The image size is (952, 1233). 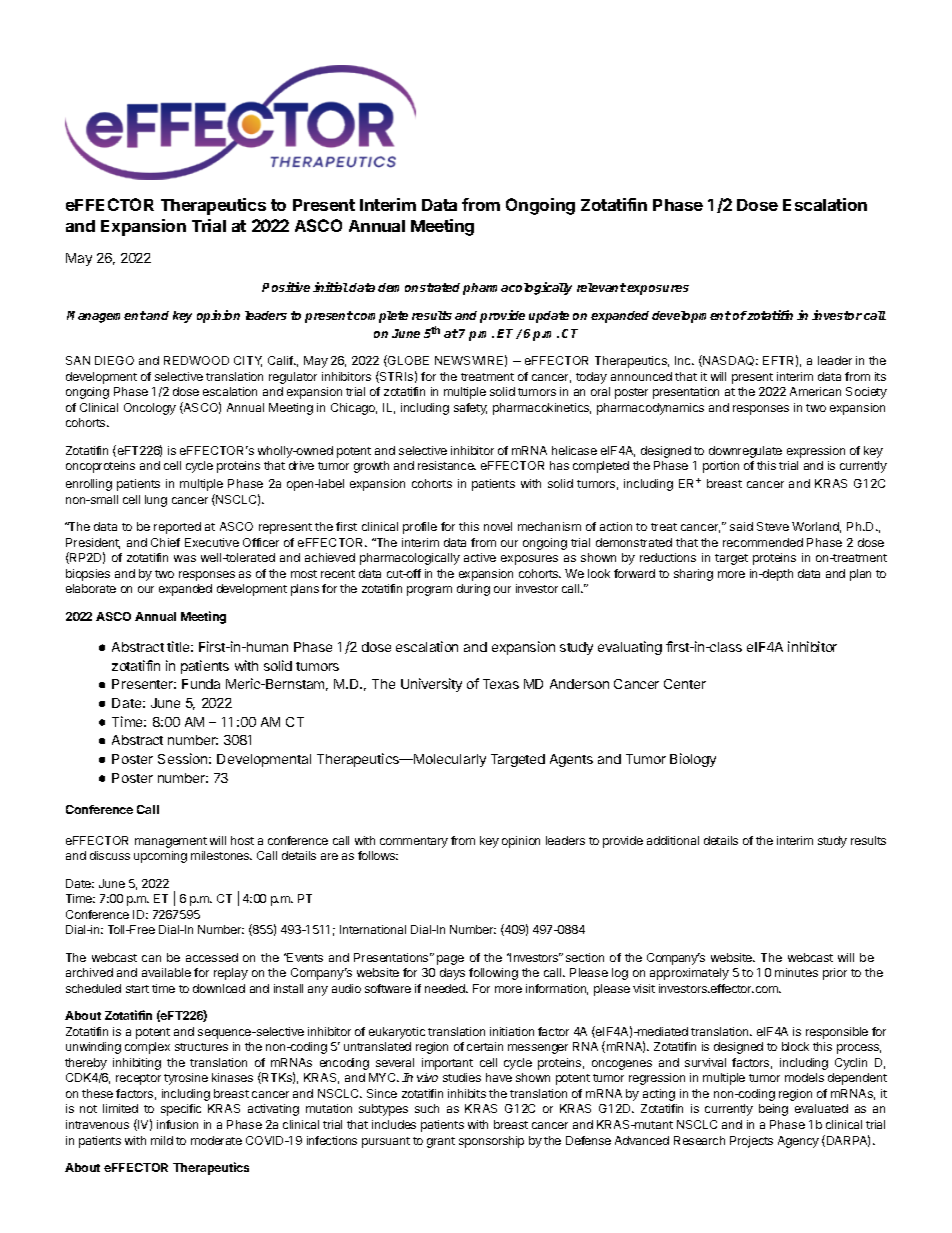 I want to click on commentary, so click(x=414, y=842).
